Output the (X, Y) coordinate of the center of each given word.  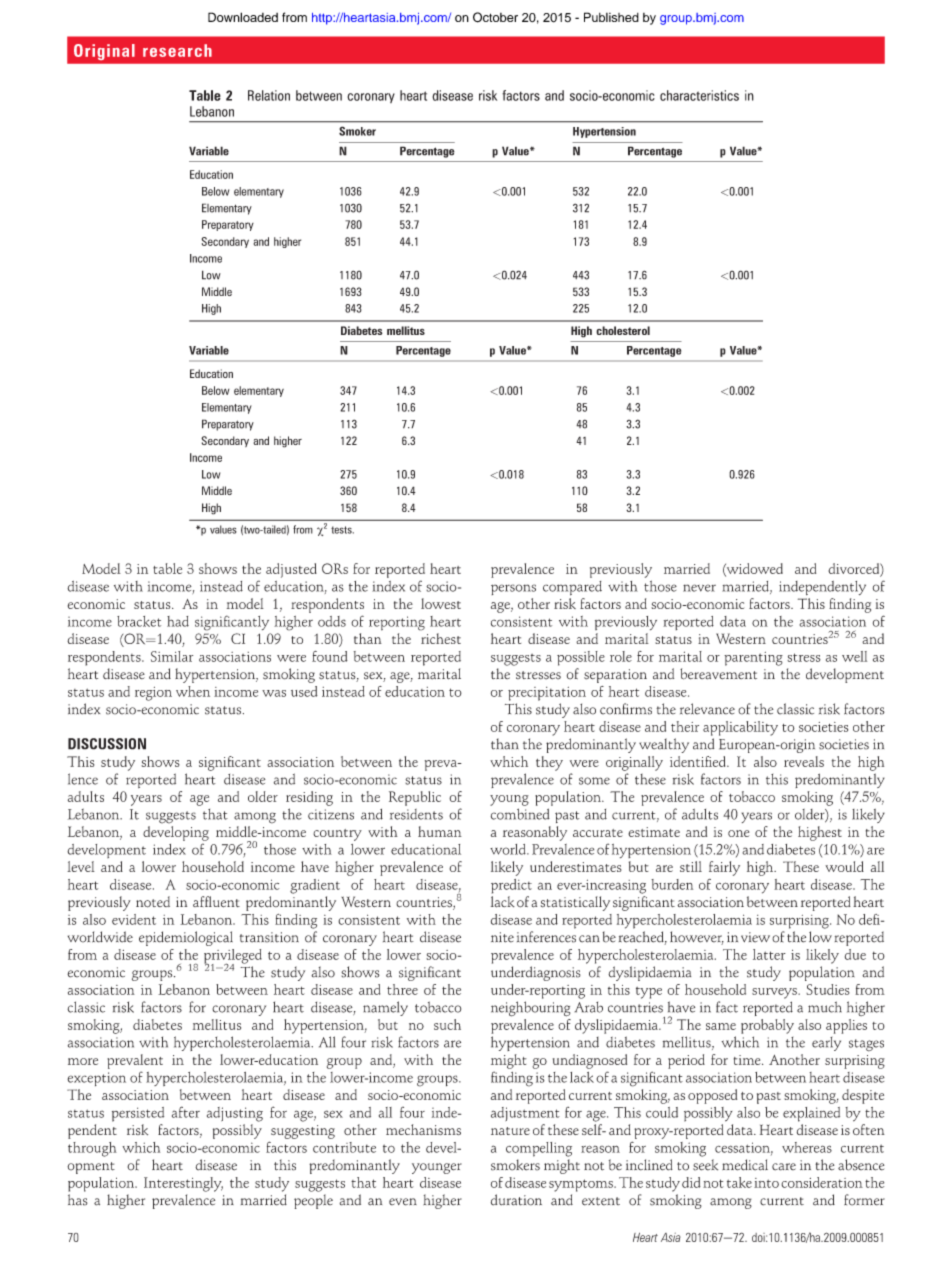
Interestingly (183, 1184)
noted (153, 902)
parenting (753, 659)
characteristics (699, 95)
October (495, 17)
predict (511, 886)
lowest (441, 603)
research (177, 50)
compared (572, 588)
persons (513, 589)
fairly (724, 868)
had (178, 621)
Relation (269, 95)
